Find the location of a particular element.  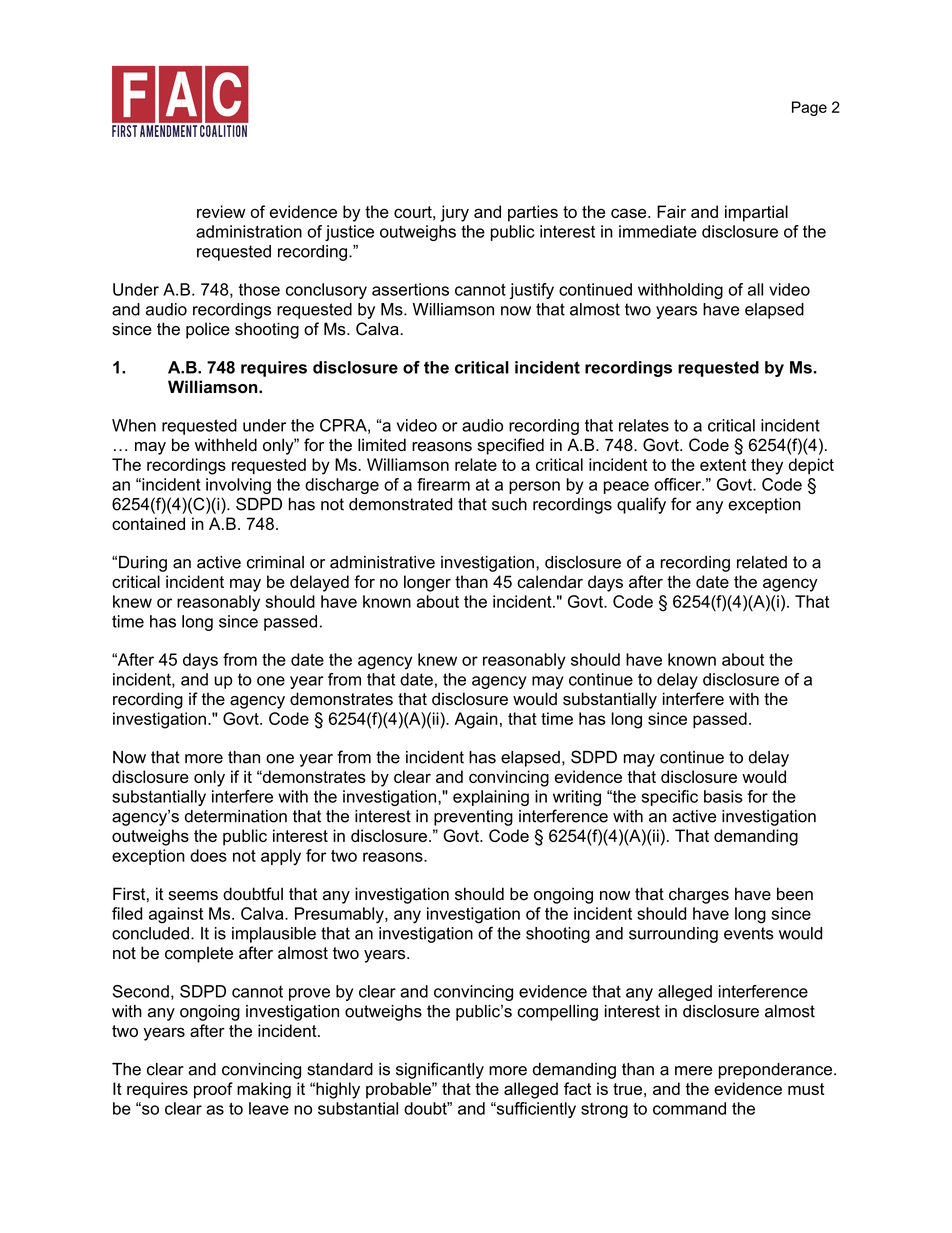

determination is located at coordinates (236, 816).
